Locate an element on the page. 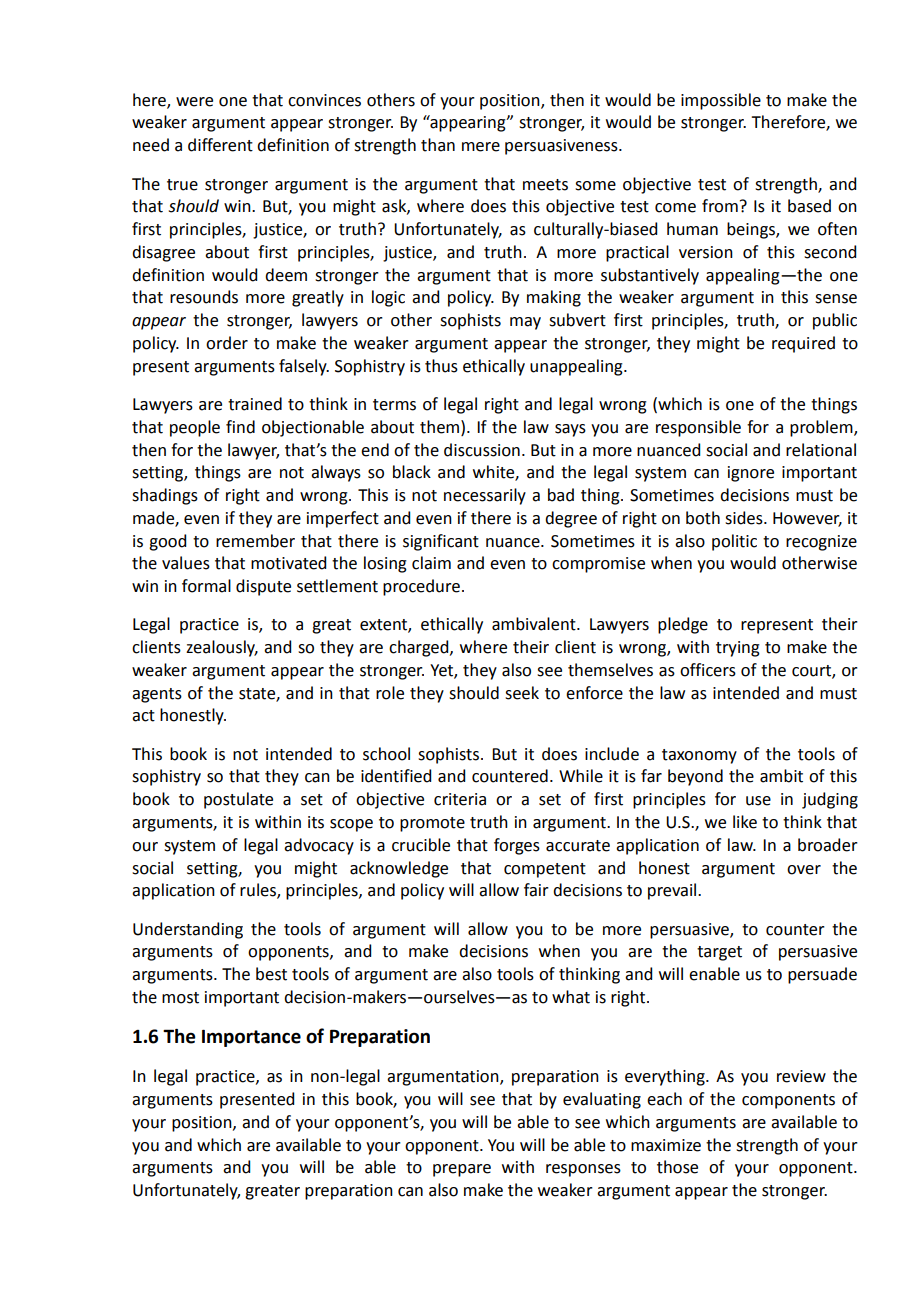 The width and height of the document is (924, 1308). impossible is located at coordinates (721, 101).
